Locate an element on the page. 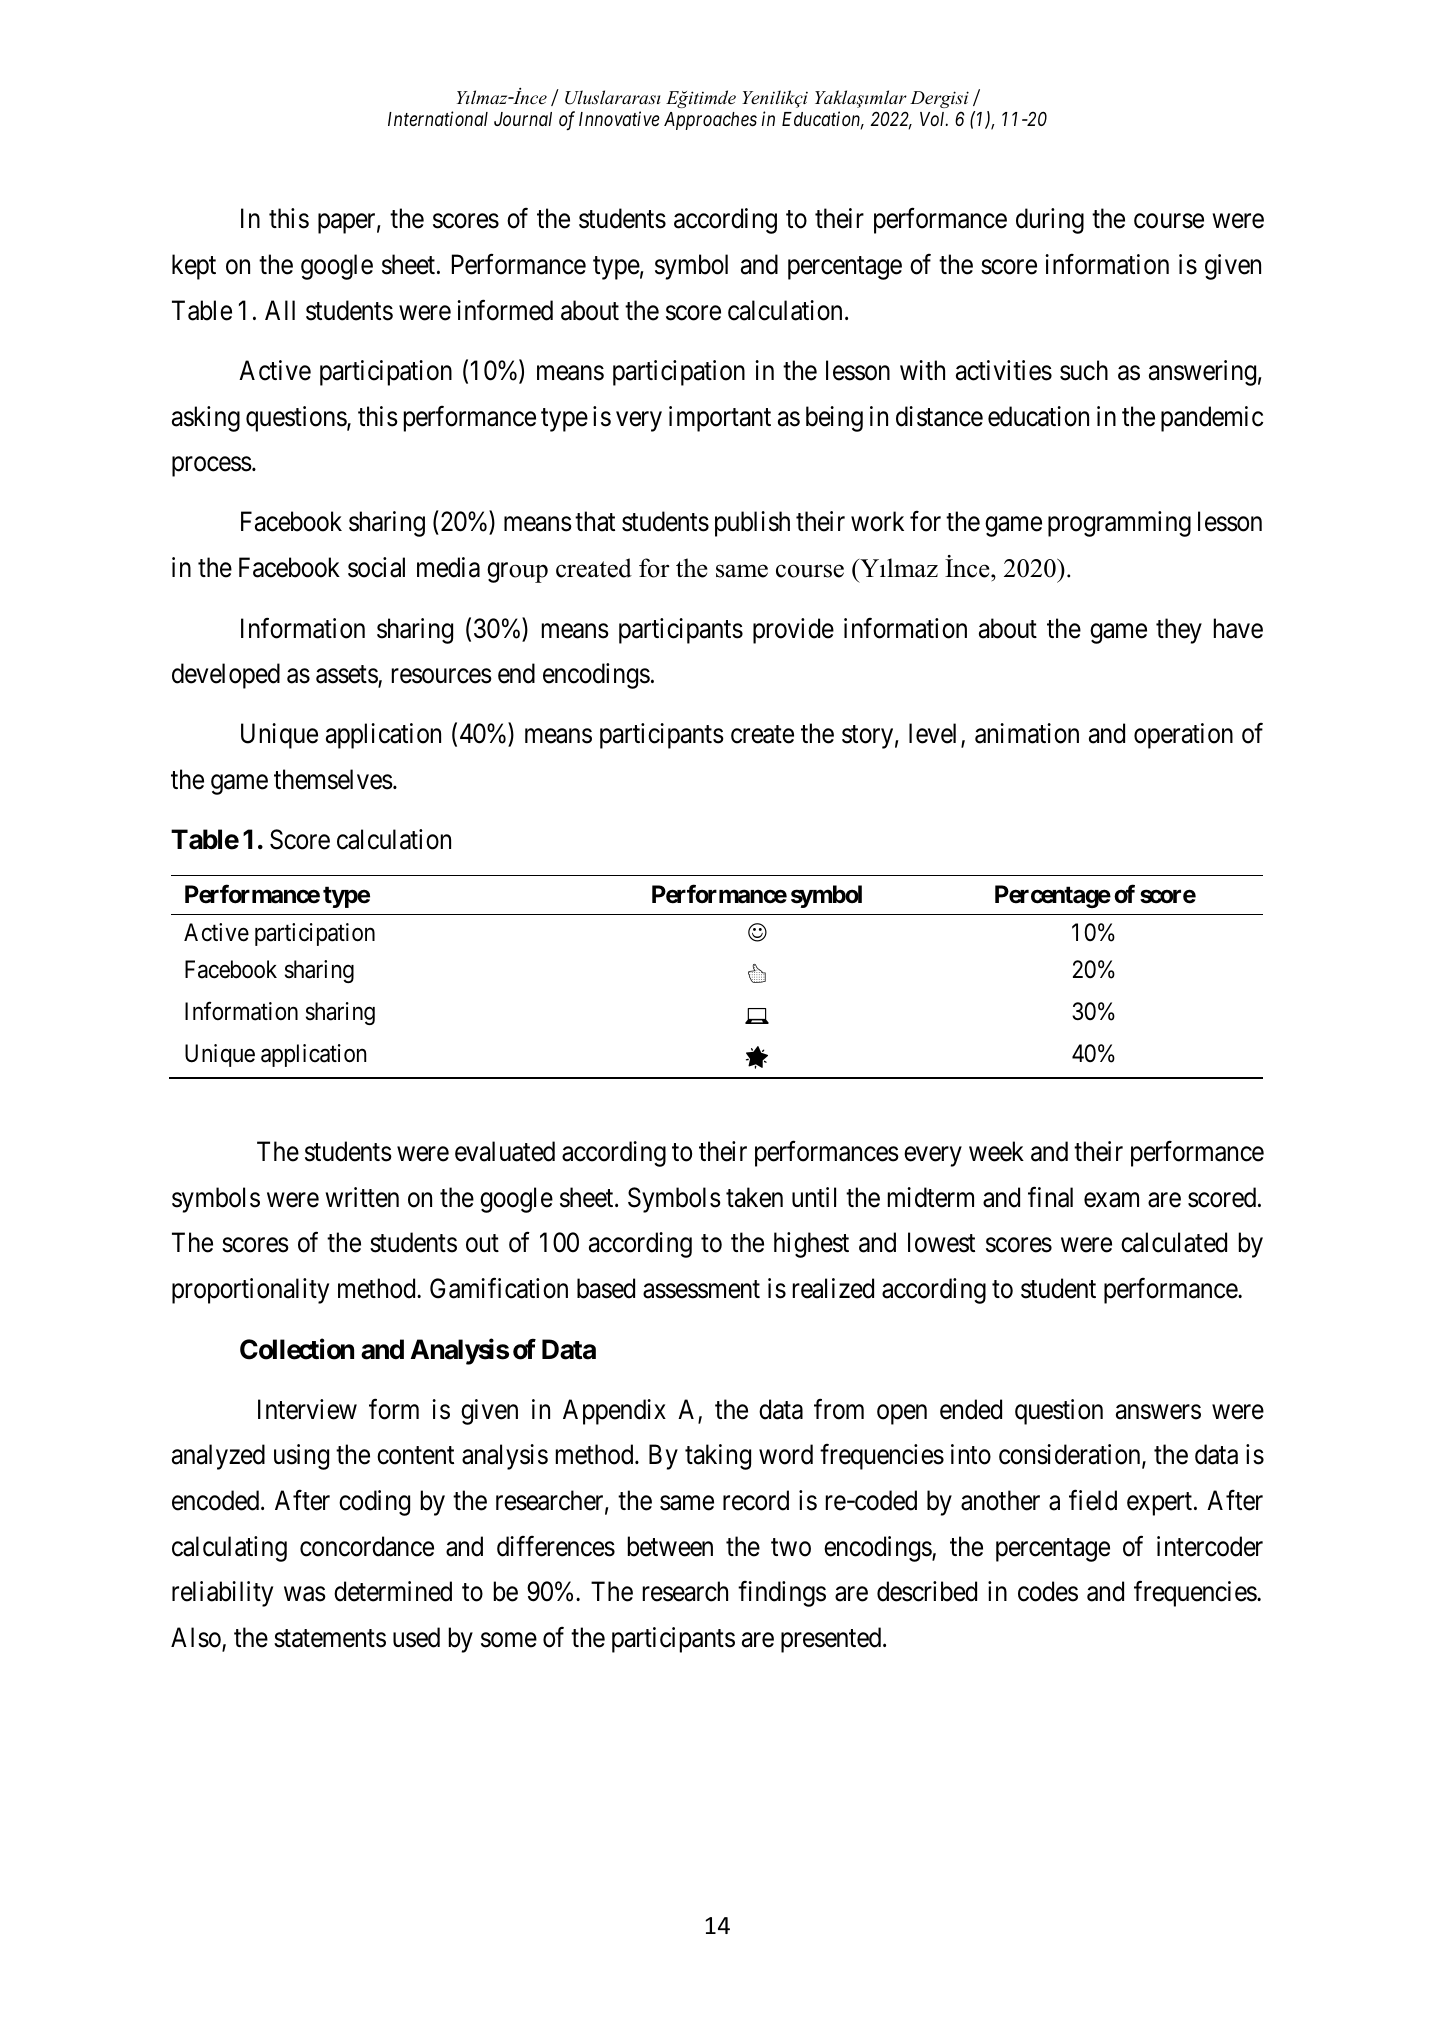 This image has width=1434, height=2028. assets is located at coordinates (347, 676).
